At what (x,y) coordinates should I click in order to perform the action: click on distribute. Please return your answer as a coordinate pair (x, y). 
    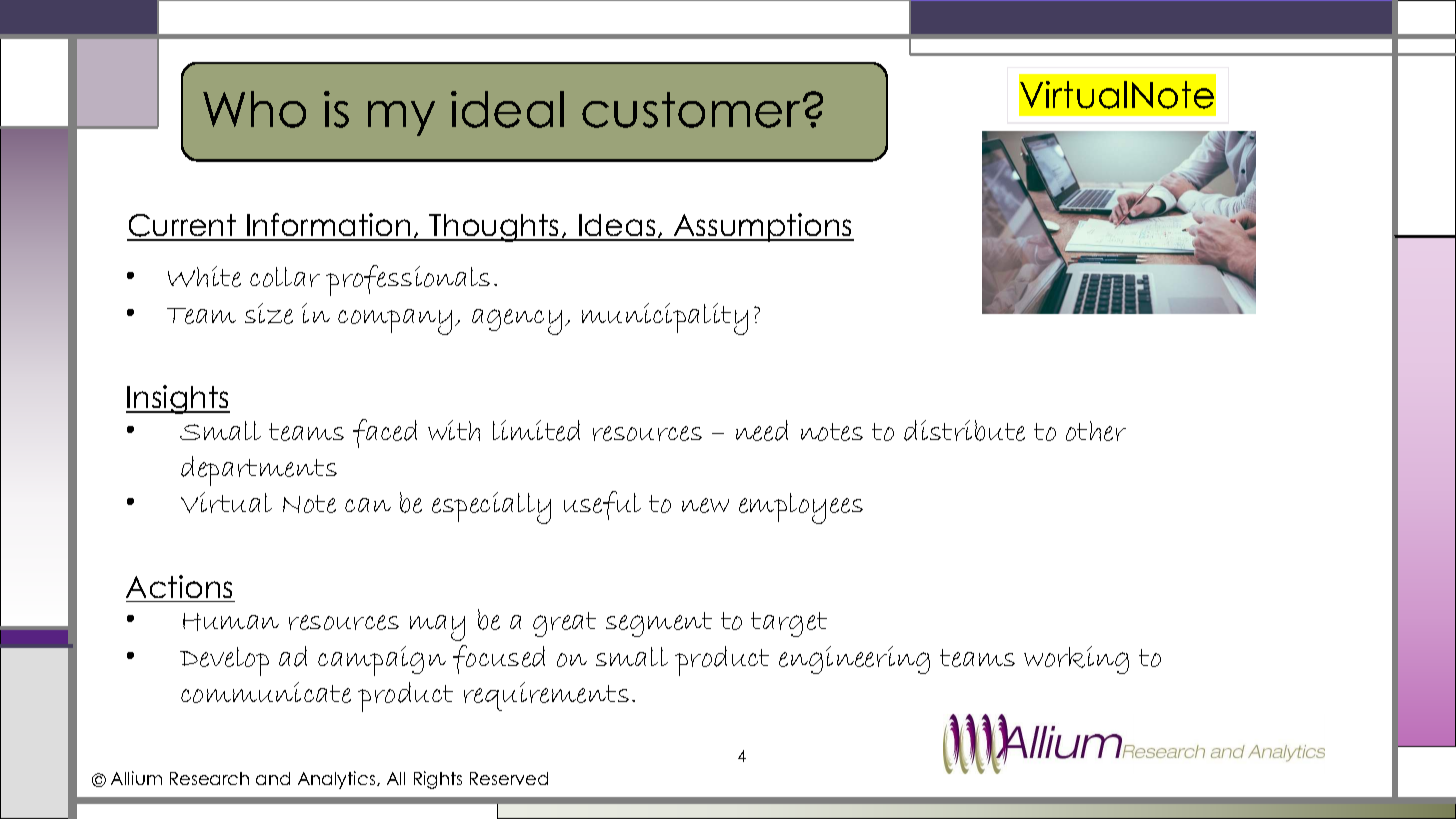
    Looking at the image, I should click on (964, 430).
